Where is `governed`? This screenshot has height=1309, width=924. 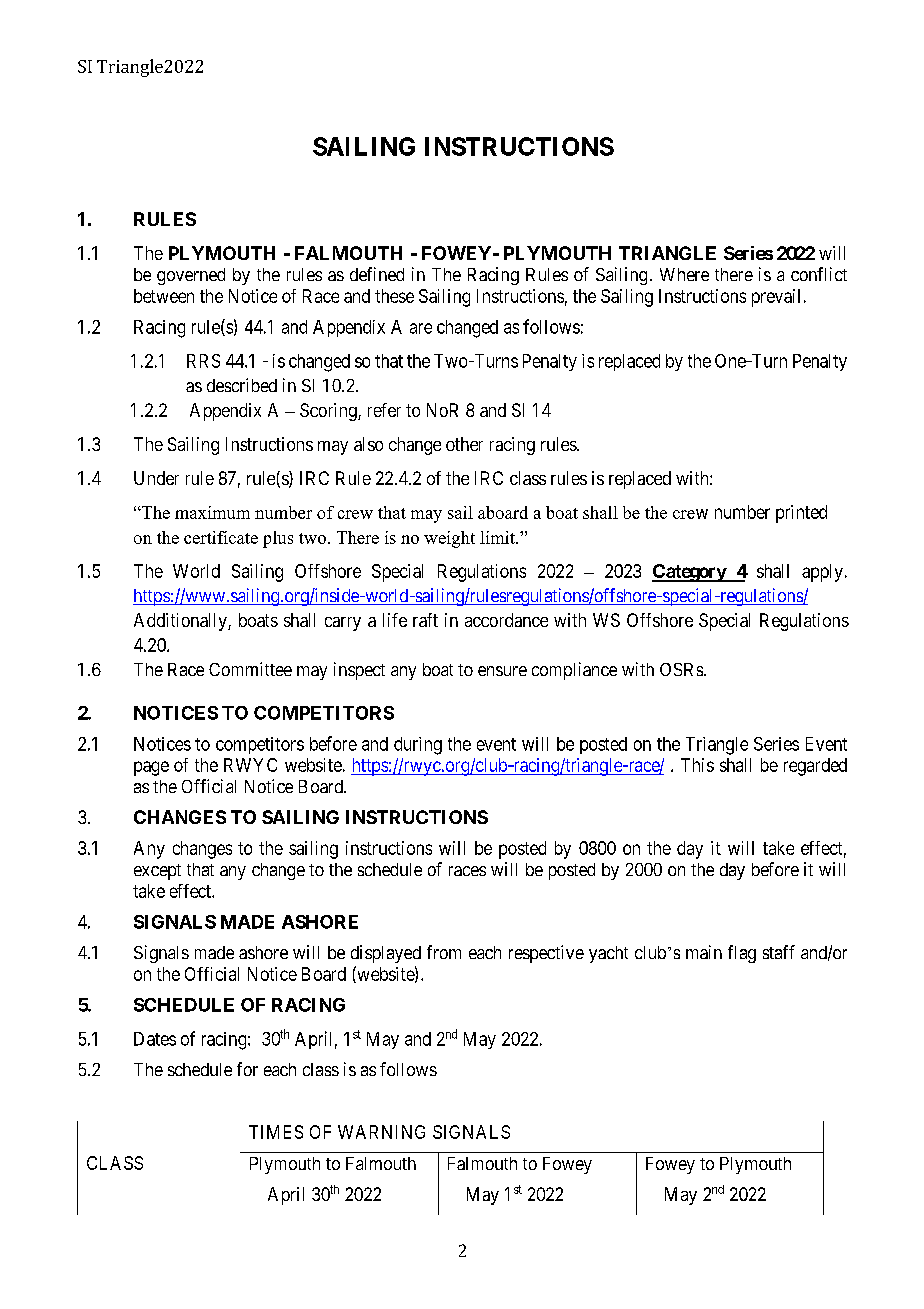 governed is located at coordinates (191, 276).
